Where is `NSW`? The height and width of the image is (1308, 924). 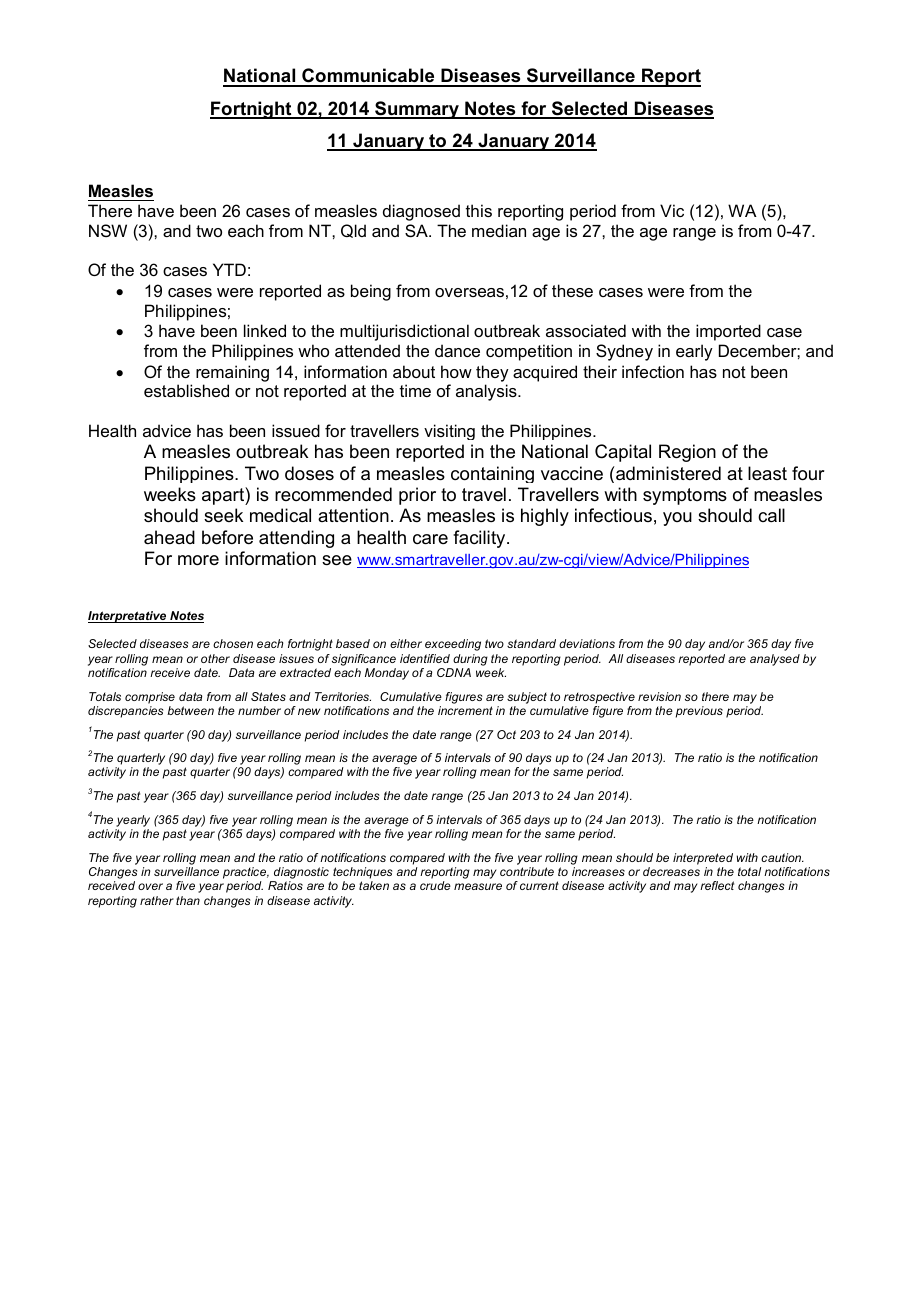
NSW is located at coordinates (108, 230).
